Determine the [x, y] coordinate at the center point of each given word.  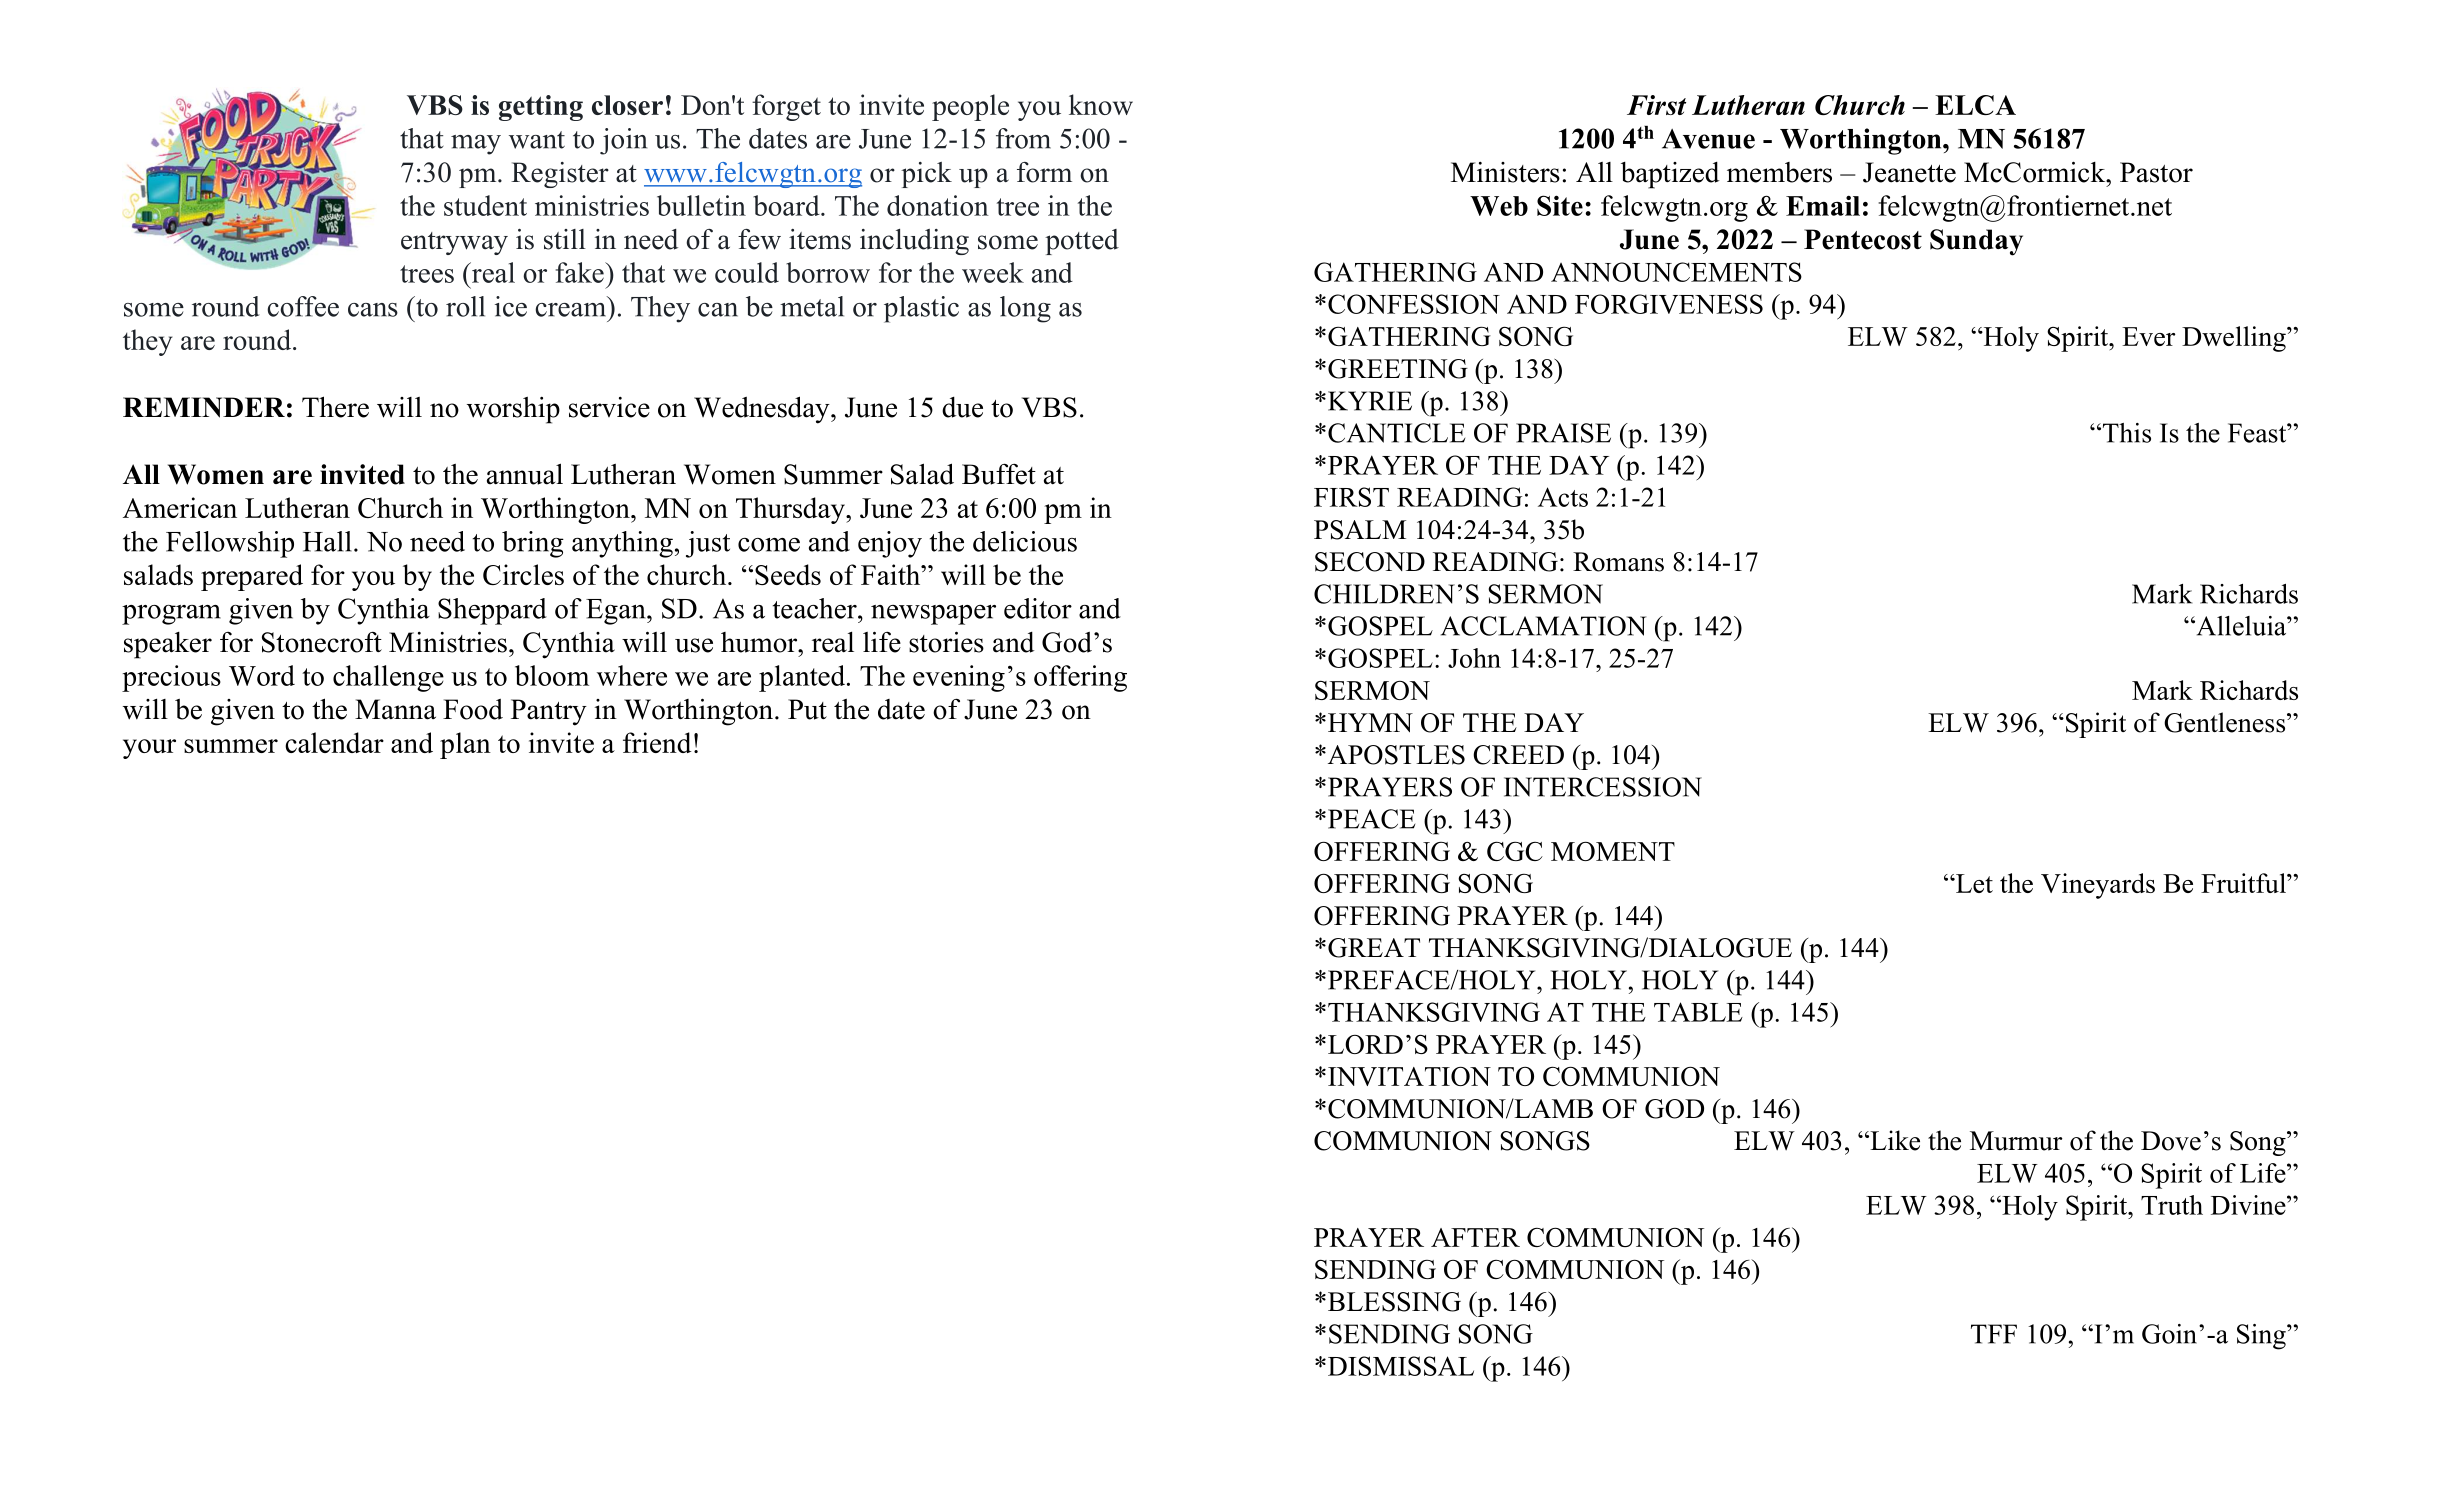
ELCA [1975, 105]
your [149, 749]
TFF [1994, 1334]
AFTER [1475, 1237]
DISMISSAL [1401, 1366]
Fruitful [2244, 883]
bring [533, 544]
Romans [1618, 562]
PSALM [1360, 530]
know [1101, 104]
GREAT [1374, 948]
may [476, 145]
